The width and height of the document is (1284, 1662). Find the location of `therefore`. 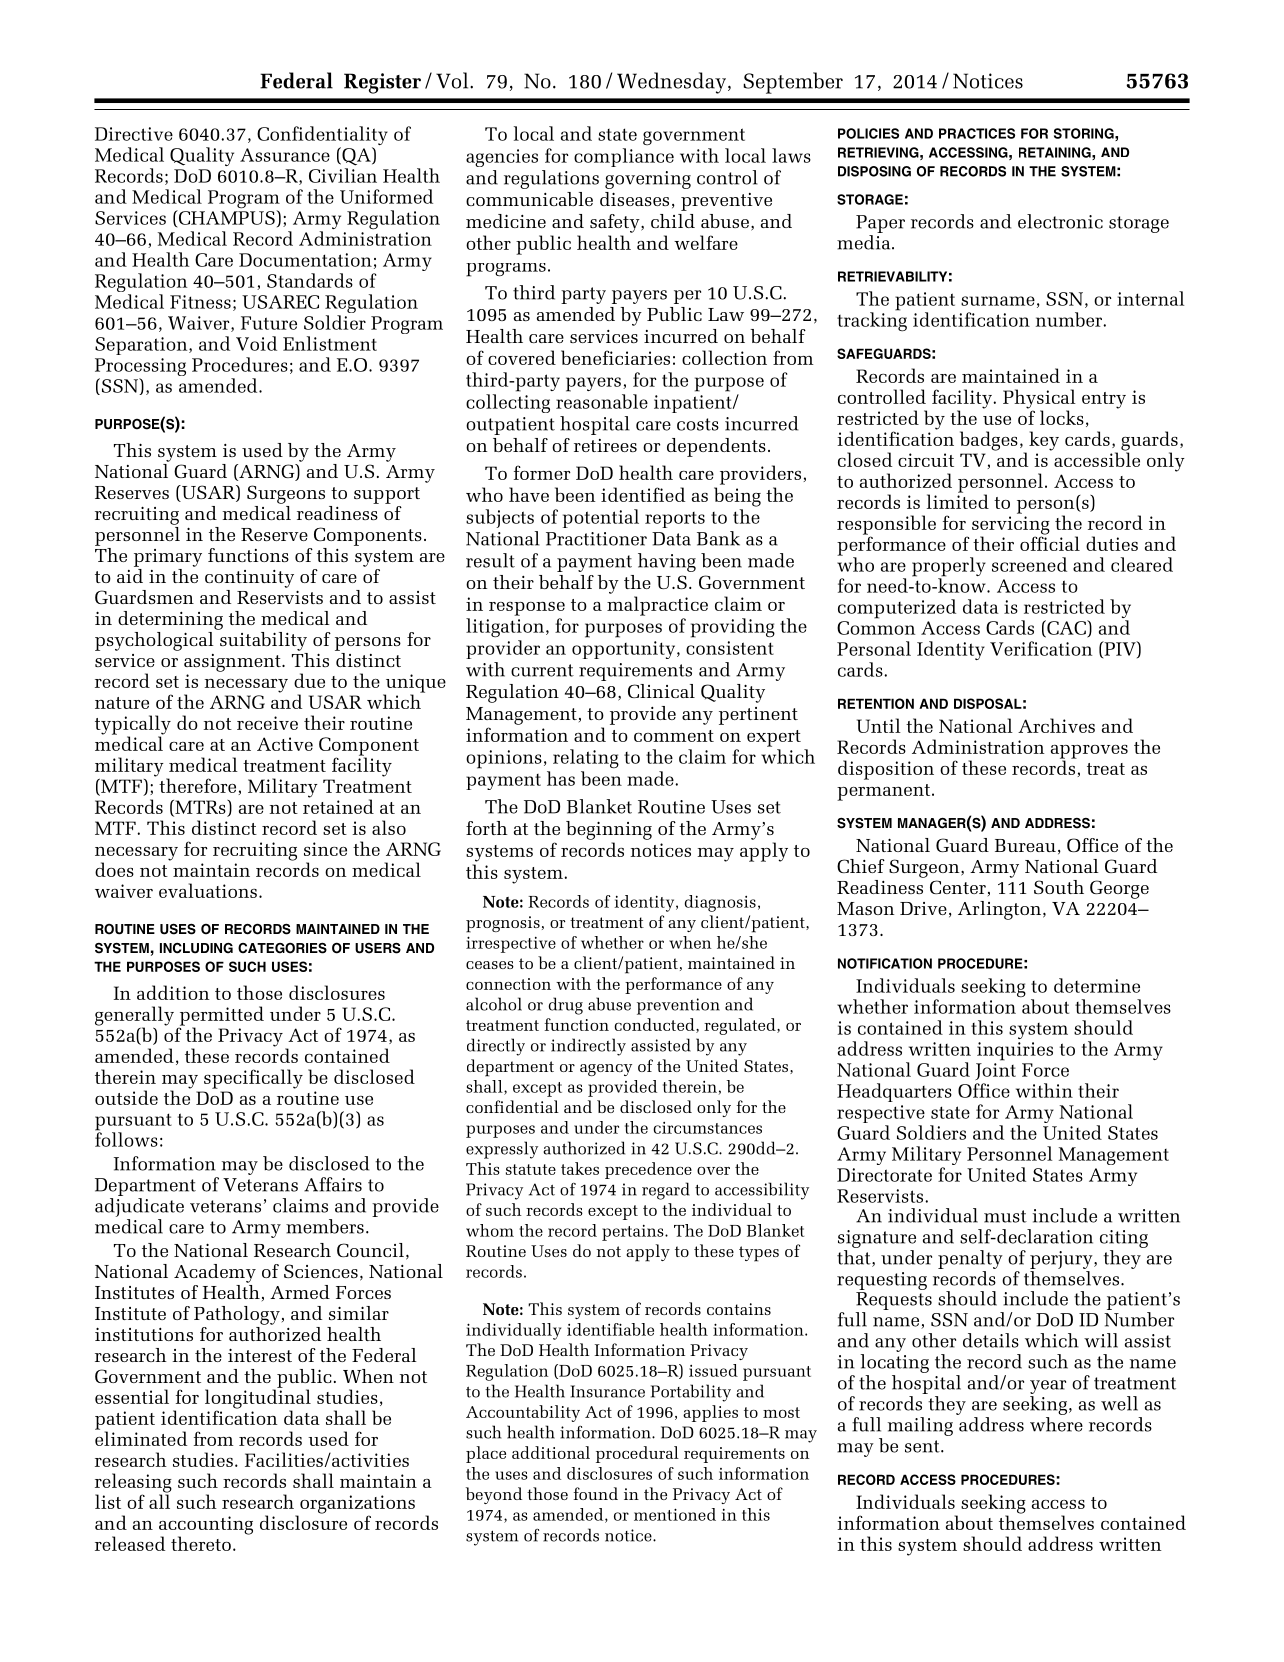

therefore is located at coordinates (199, 786).
